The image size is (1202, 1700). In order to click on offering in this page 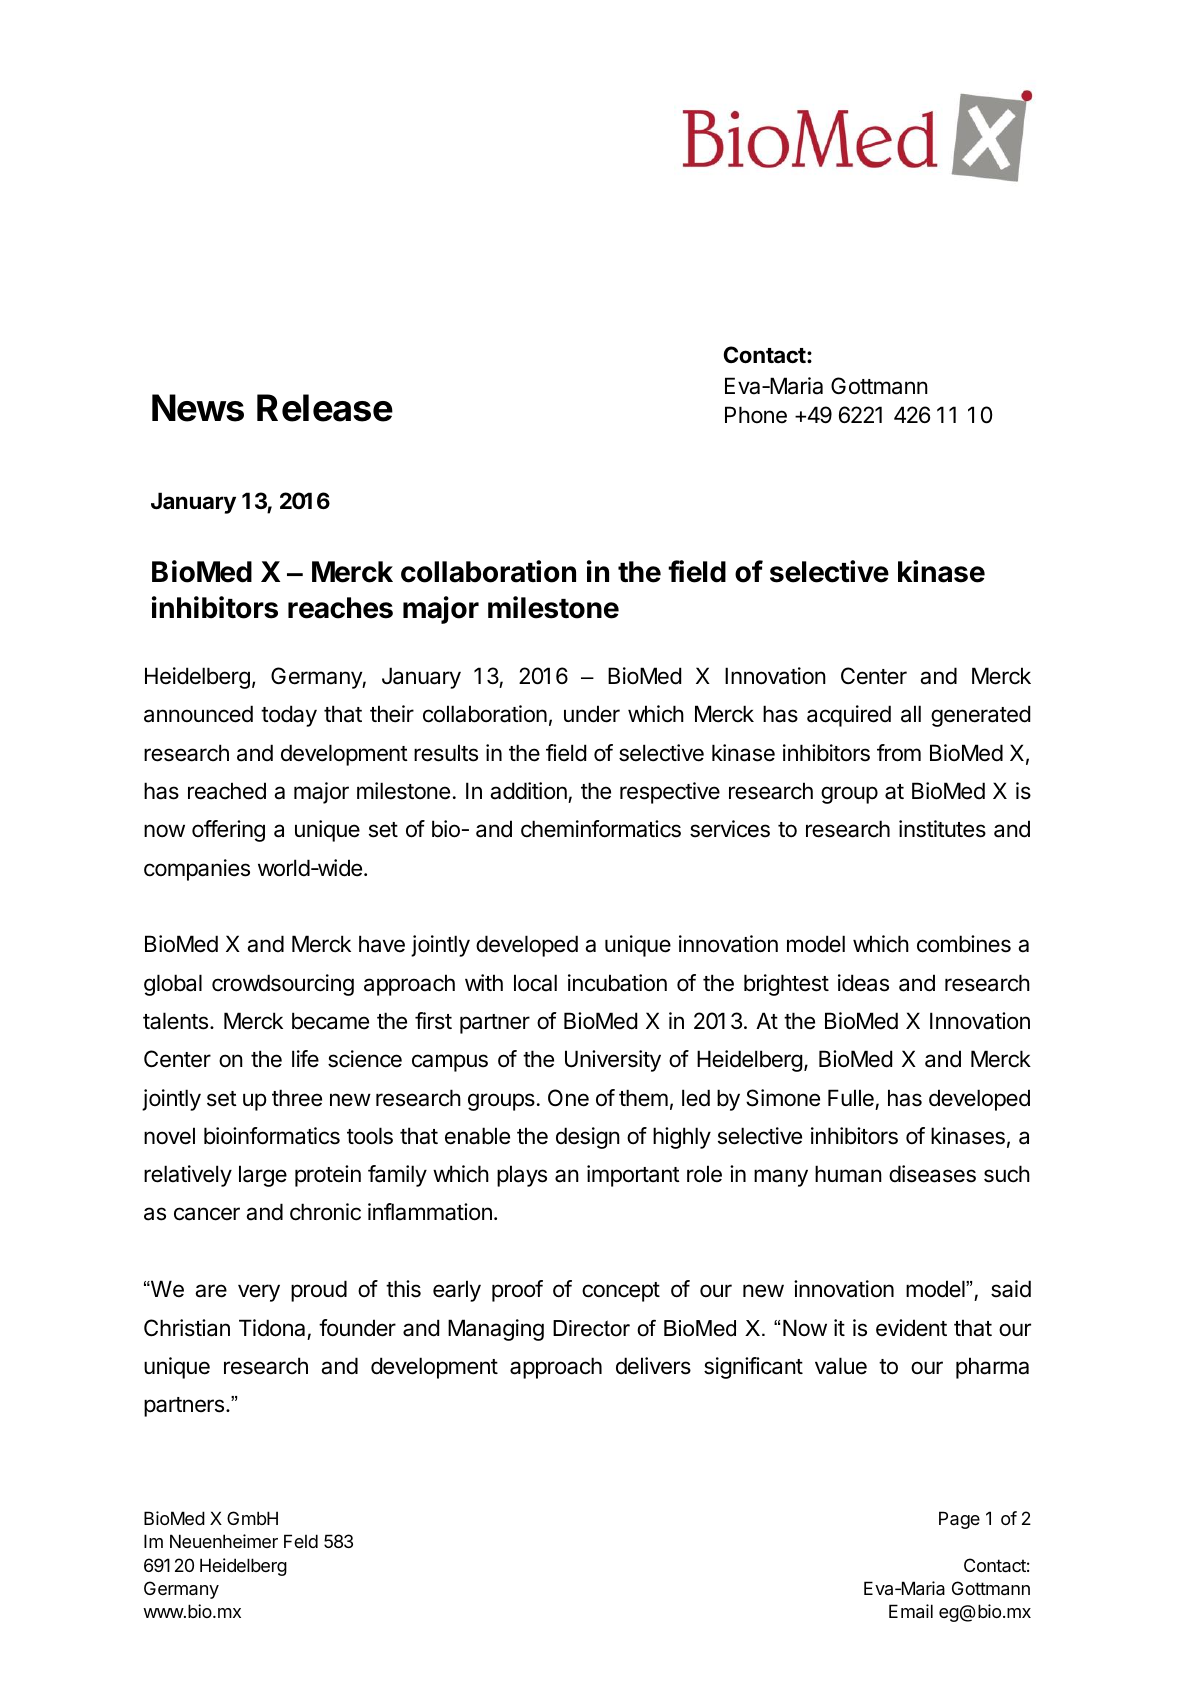, I will do `click(228, 831)`.
